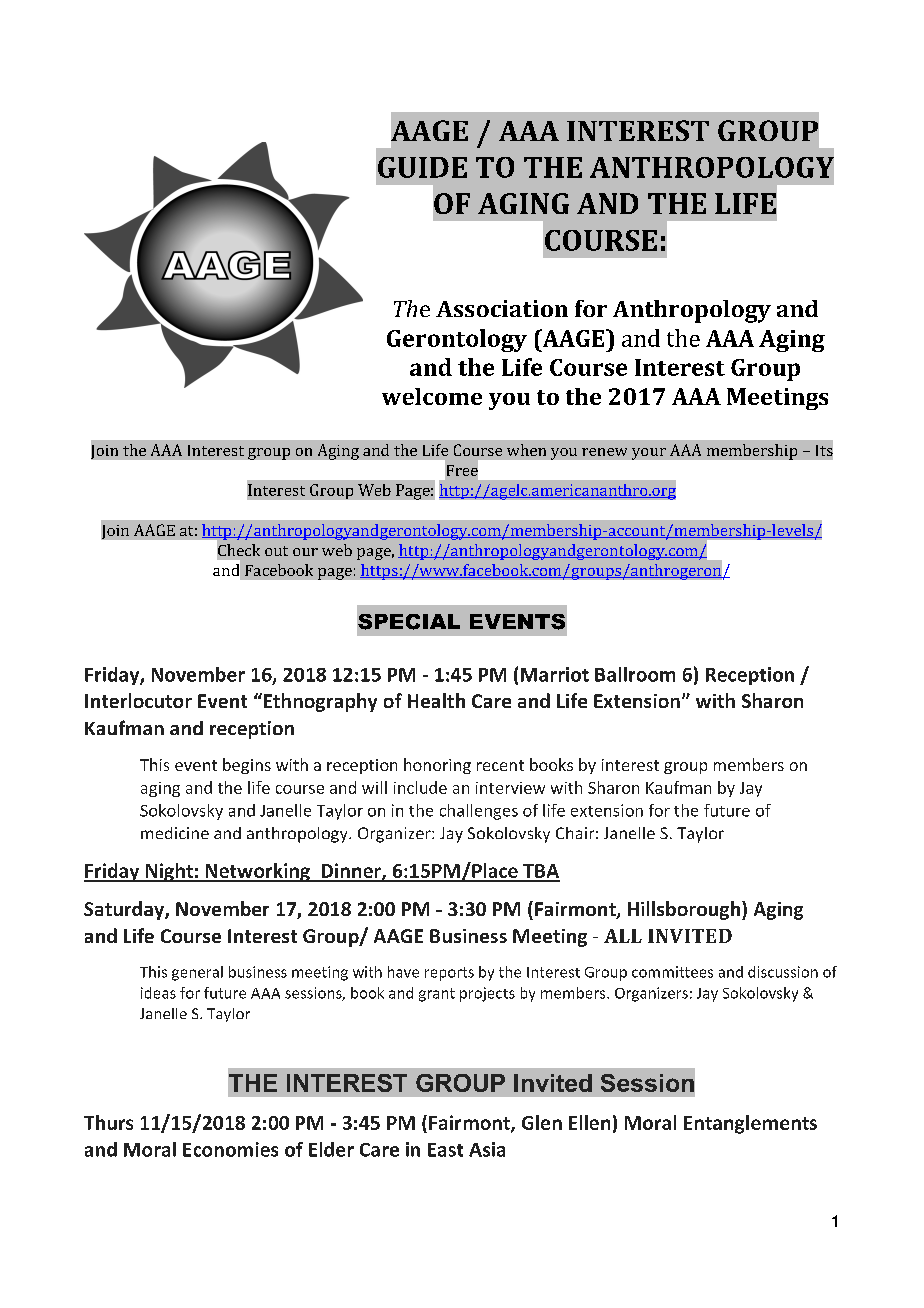 The width and height of the image is (924, 1308). I want to click on welcome, so click(432, 396).
